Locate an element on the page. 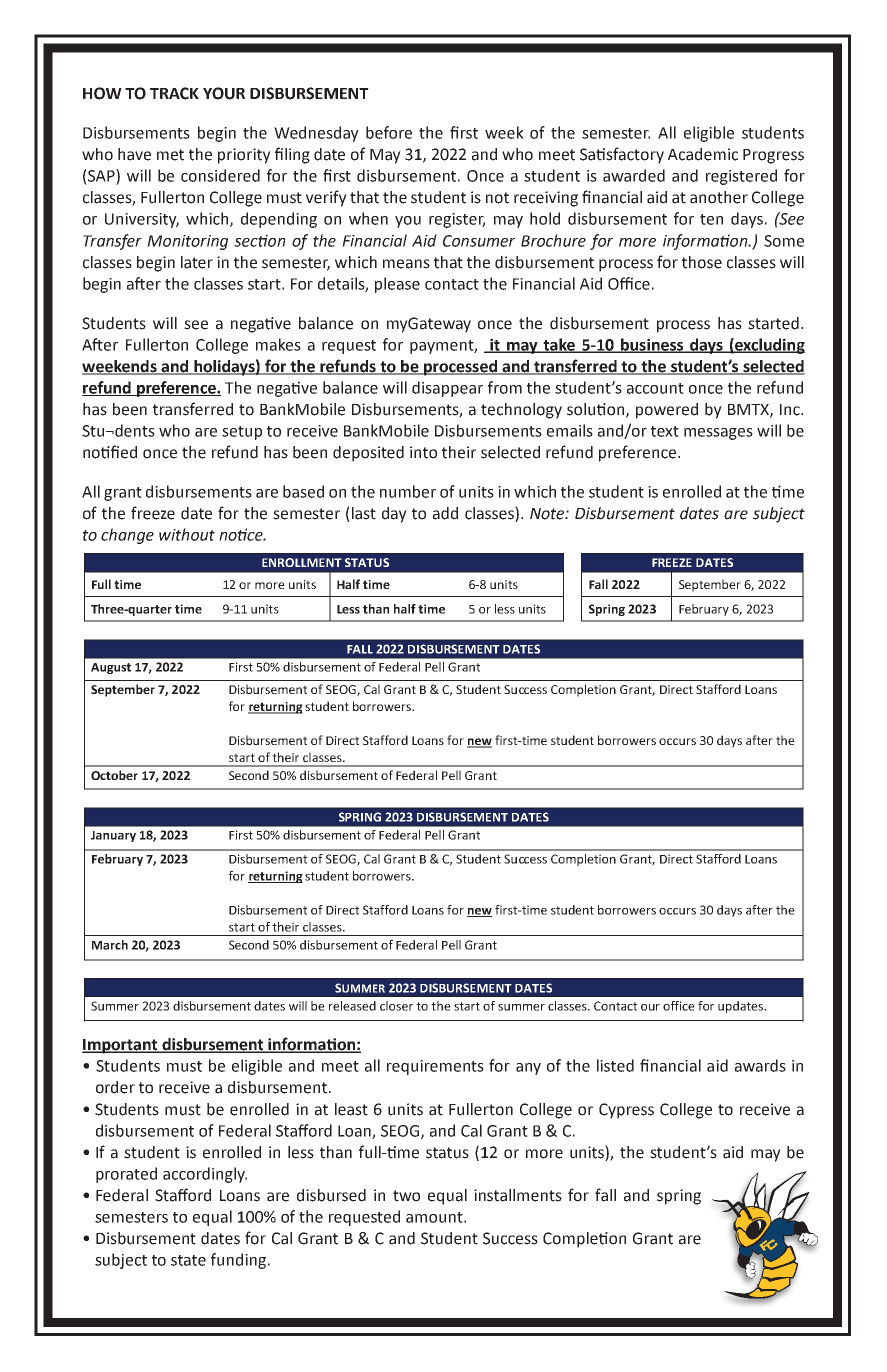 Image resolution: width=887 pixels, height=1372 pixels. October is located at coordinates (114, 775).
